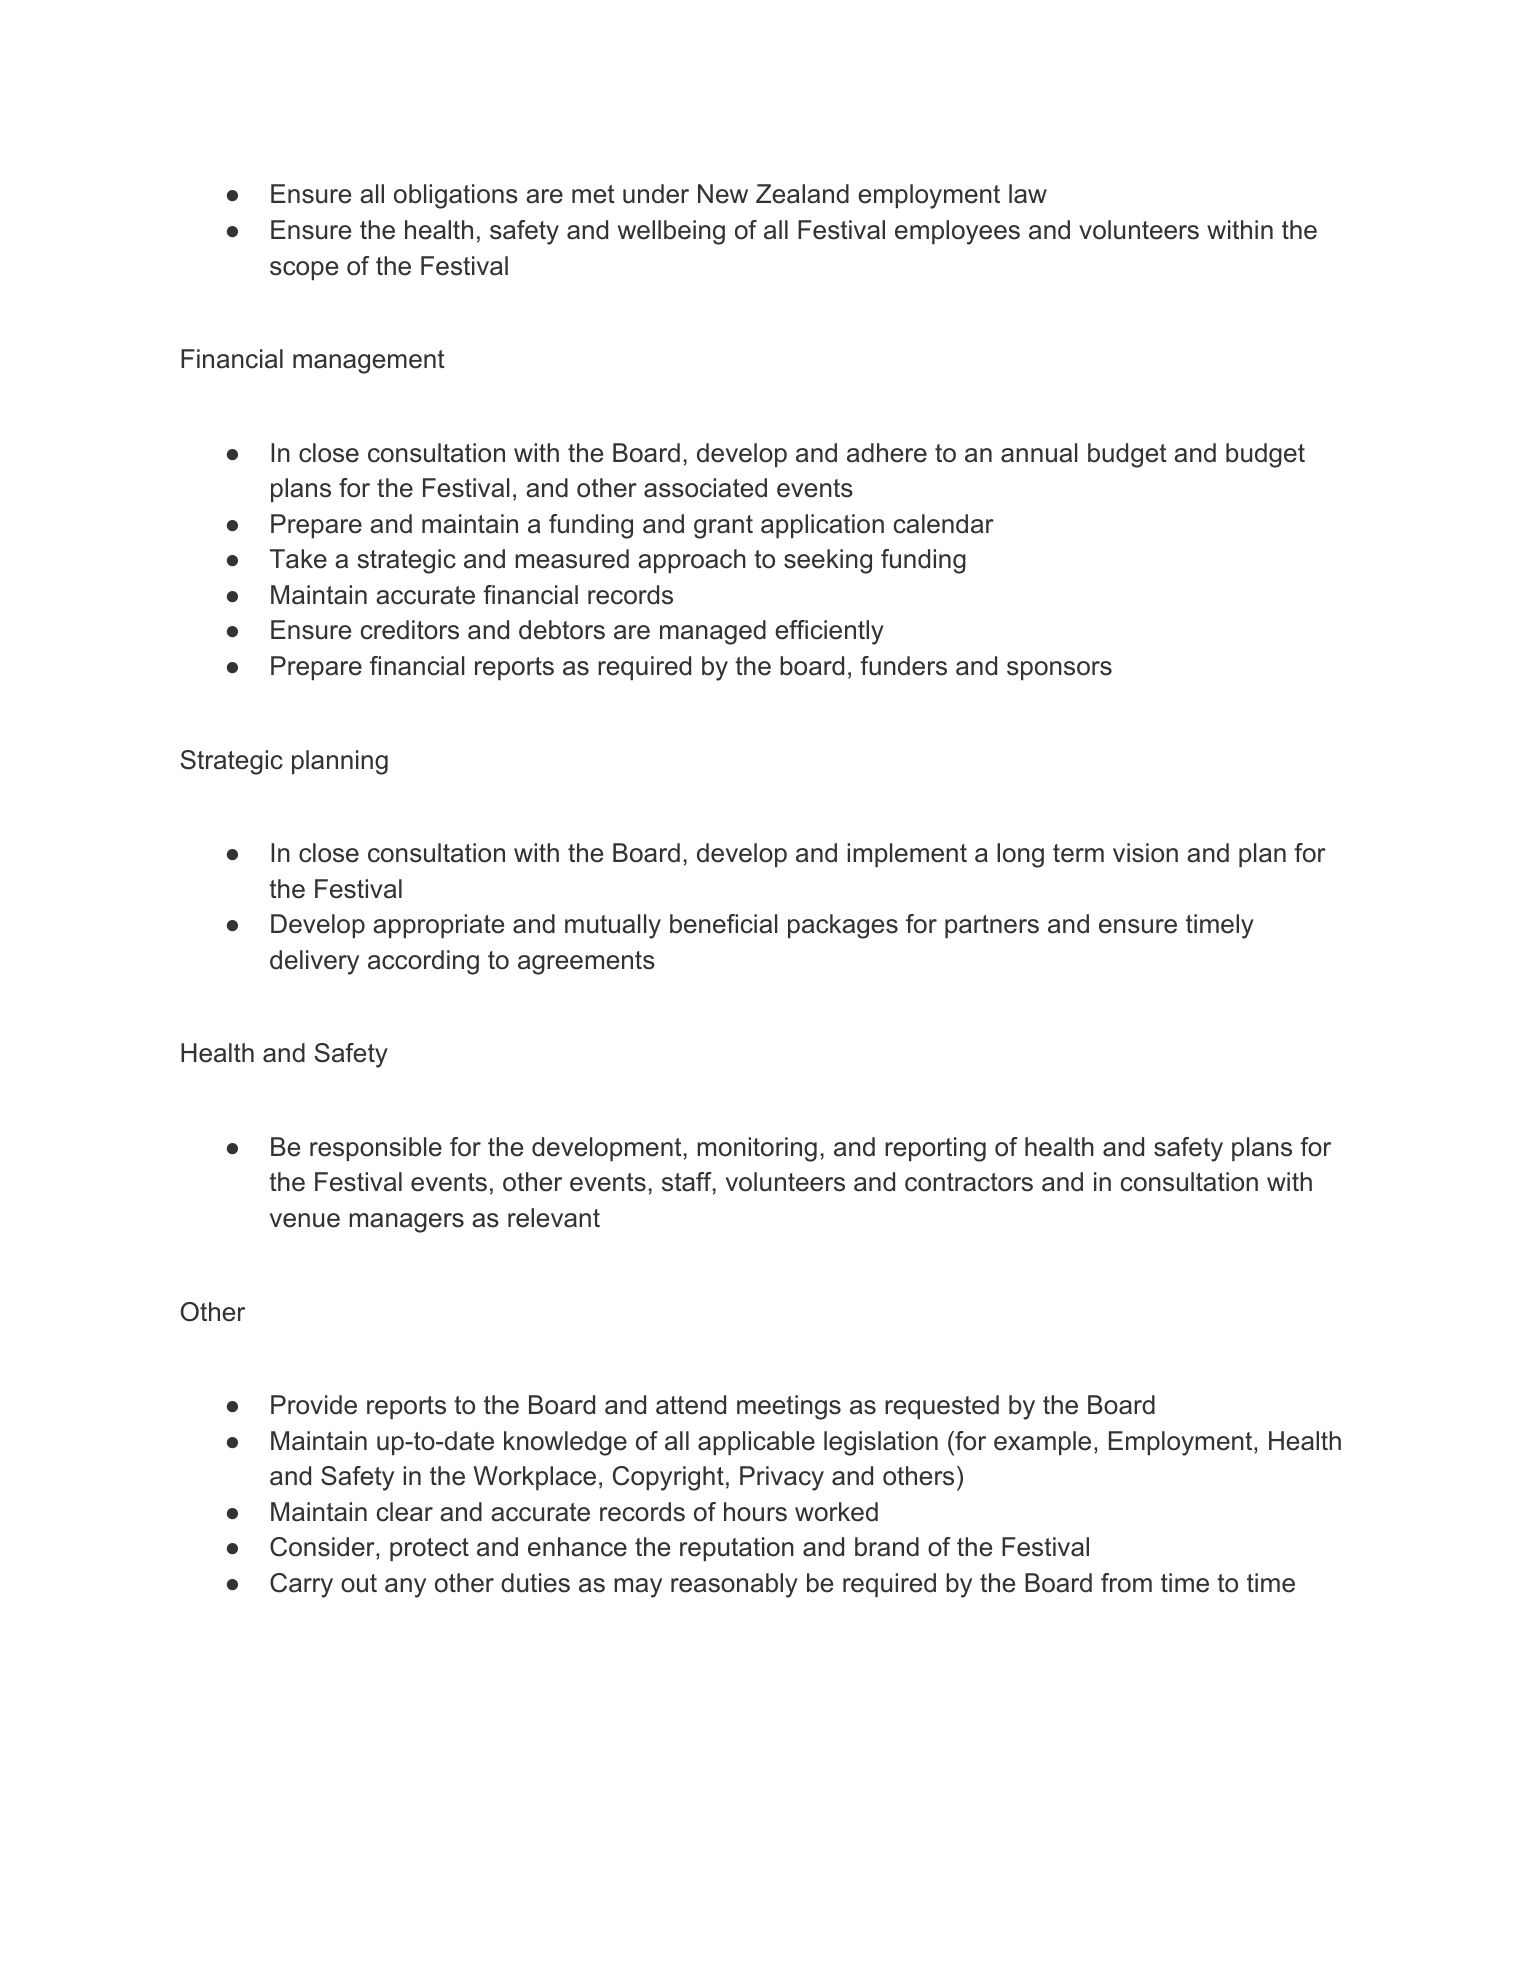 This image has height=1976, width=1527. Describe the element at coordinates (410, 630) in the image. I see `creditors` at that location.
